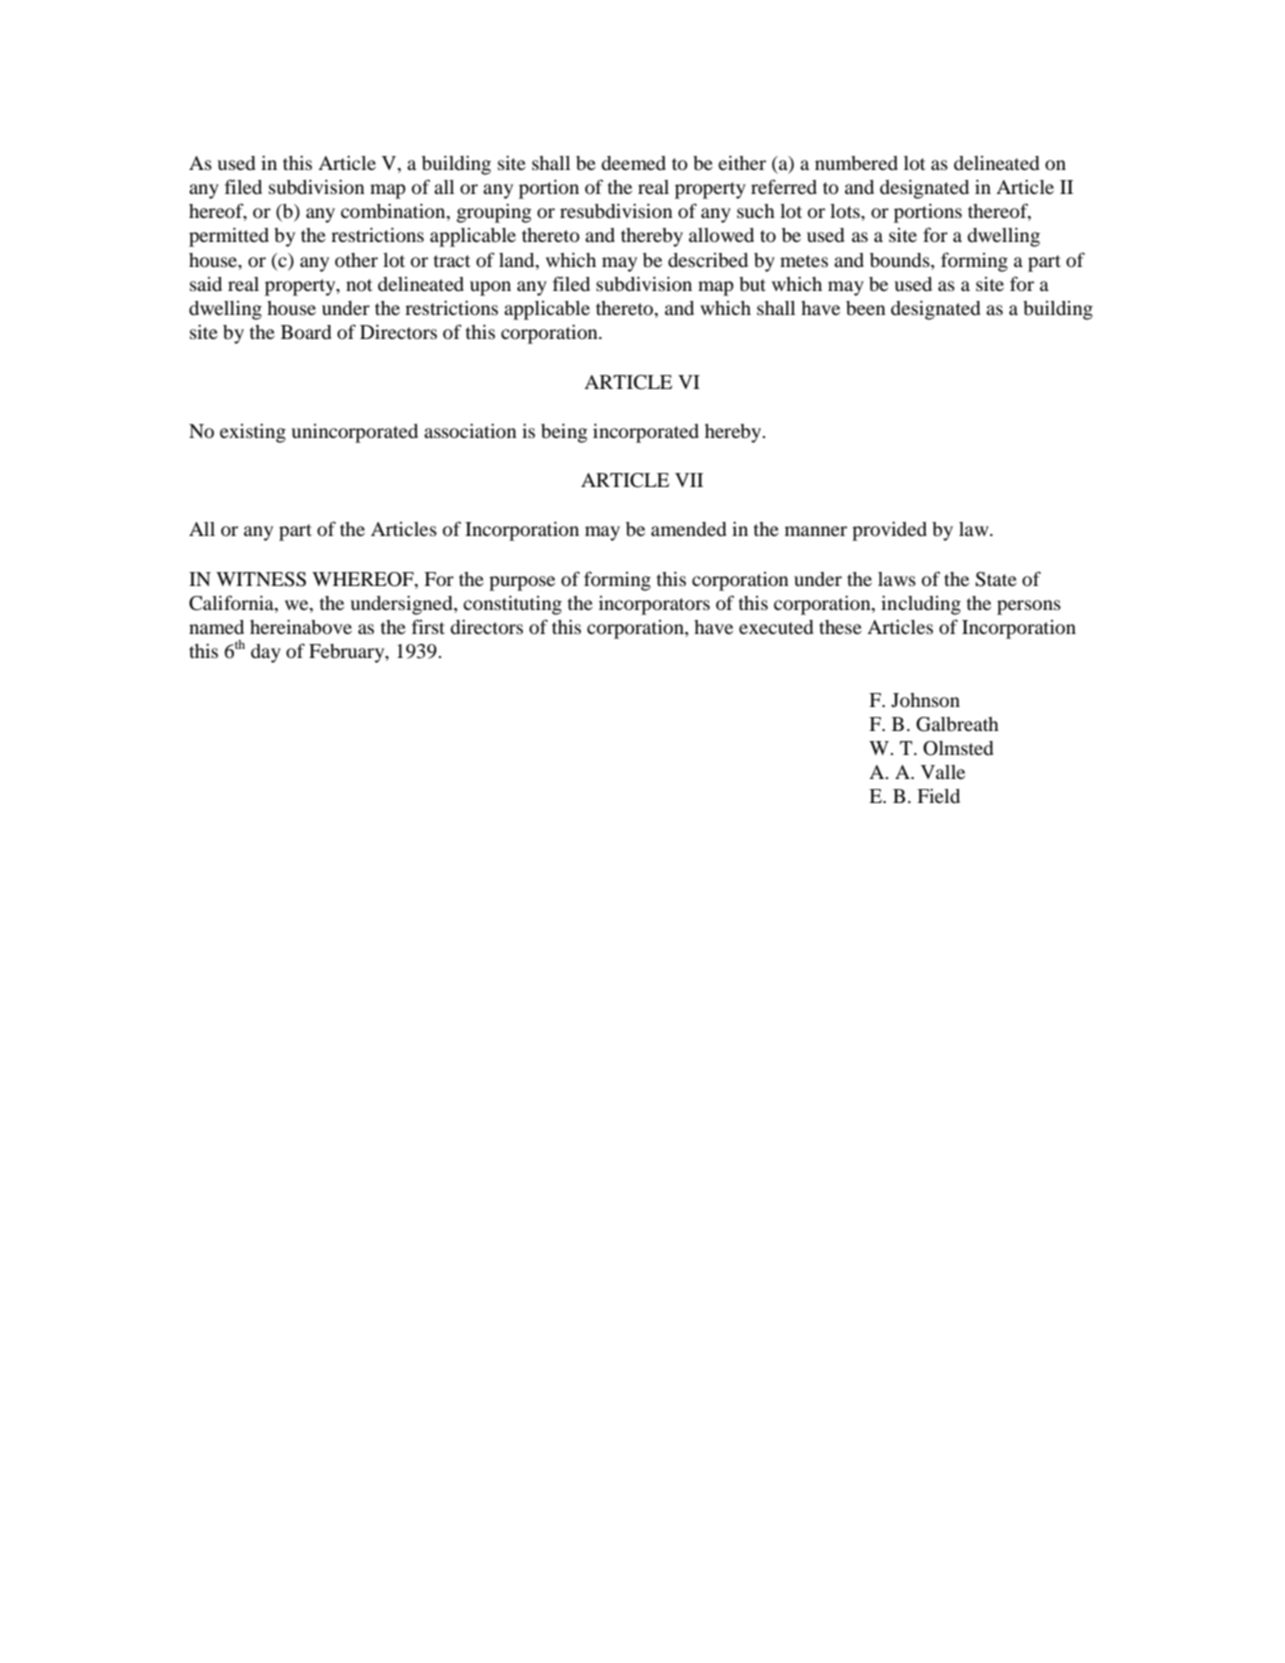  Describe the element at coordinates (889, 531) in the screenshot. I see `provided` at that location.
